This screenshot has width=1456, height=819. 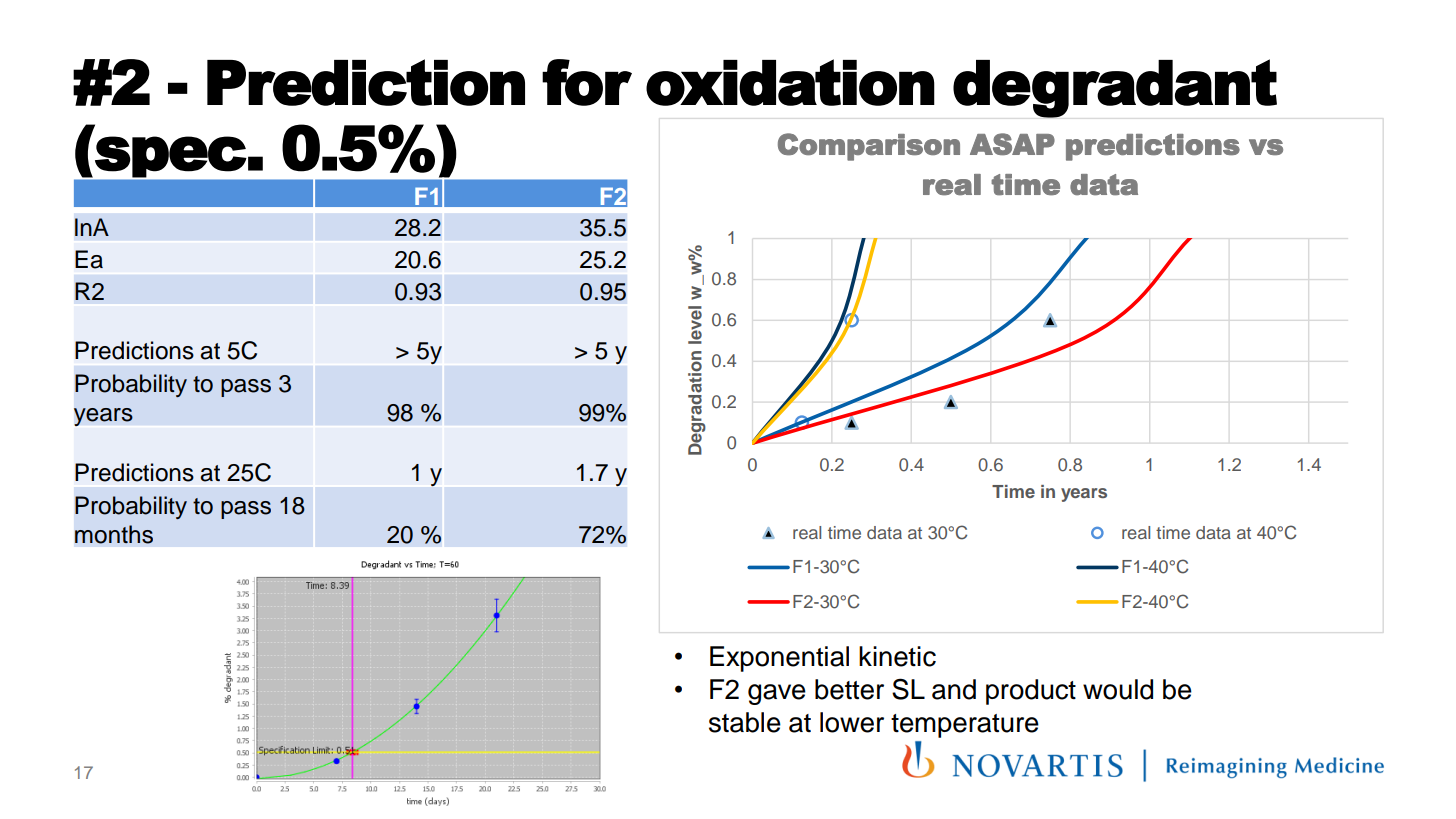 What do you see at coordinates (587, 82) in the screenshot?
I see `for` at bounding box center [587, 82].
